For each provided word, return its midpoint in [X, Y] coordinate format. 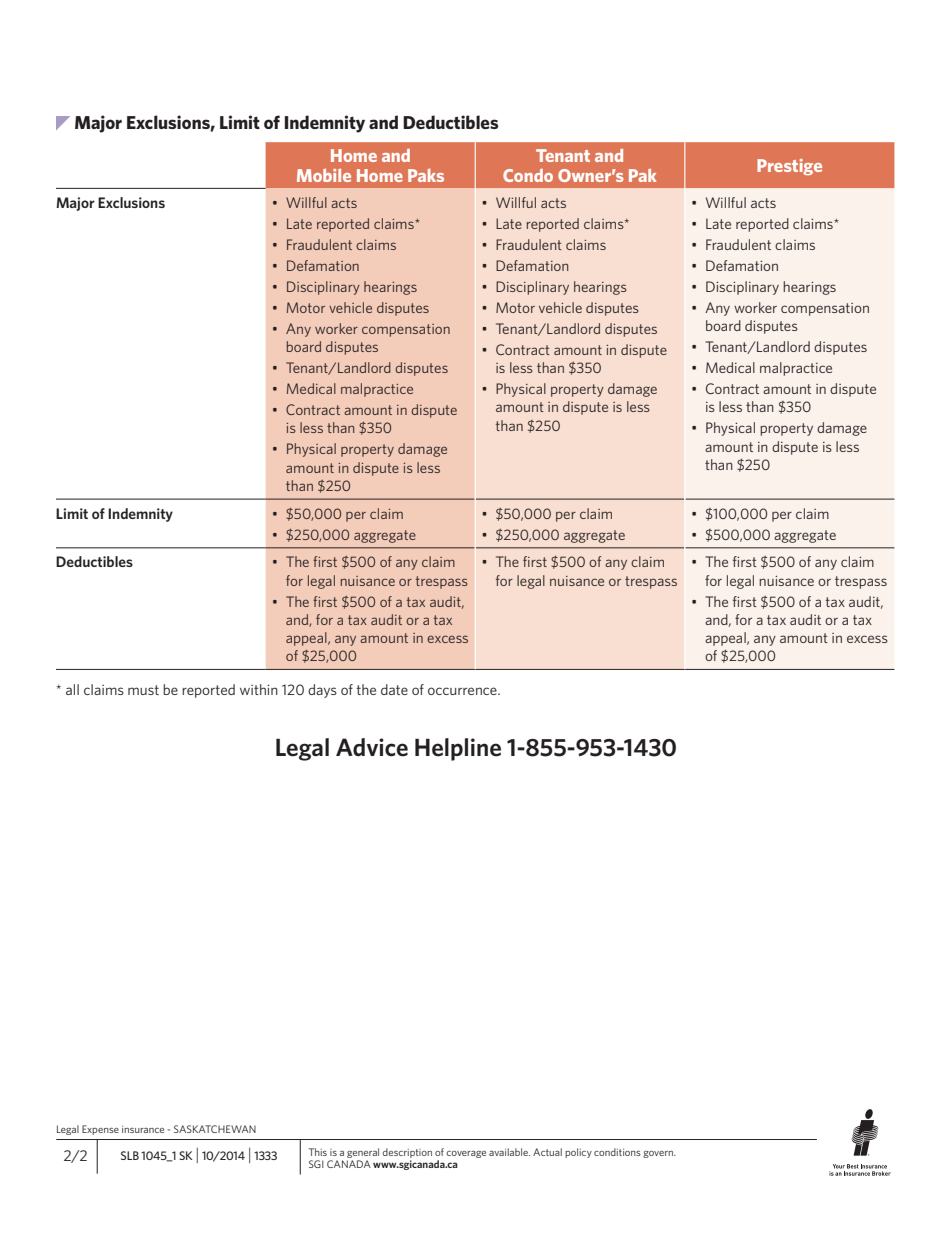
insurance [143, 1129]
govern [659, 1154]
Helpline [458, 749]
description [407, 1153]
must [143, 690]
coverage [466, 1154]
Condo [528, 175]
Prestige [789, 167]
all [72, 689]
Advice [372, 747]
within [259, 689]
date [394, 689]
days [322, 691]
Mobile [324, 175]
